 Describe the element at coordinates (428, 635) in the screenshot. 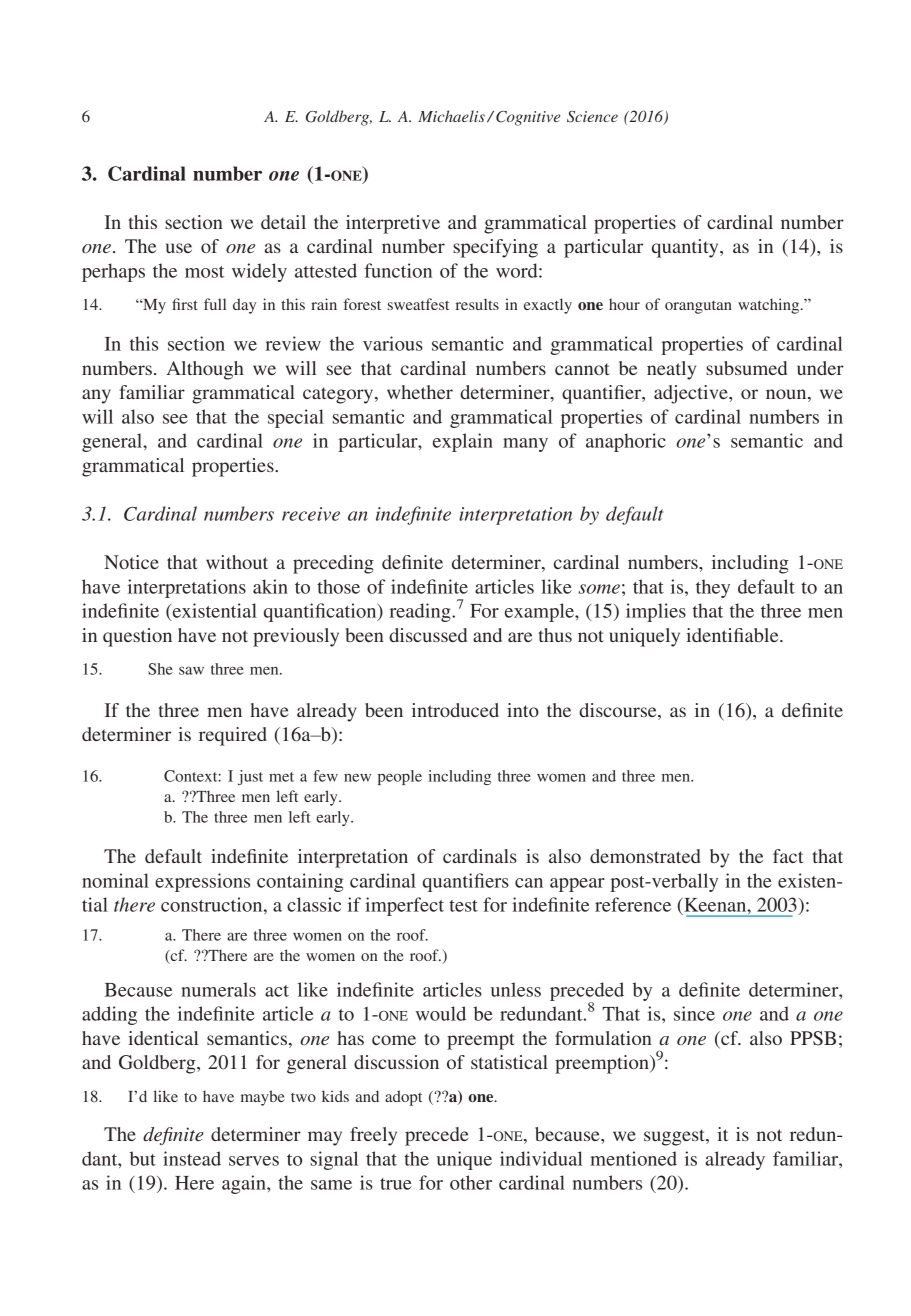

I see `discussed` at that location.
